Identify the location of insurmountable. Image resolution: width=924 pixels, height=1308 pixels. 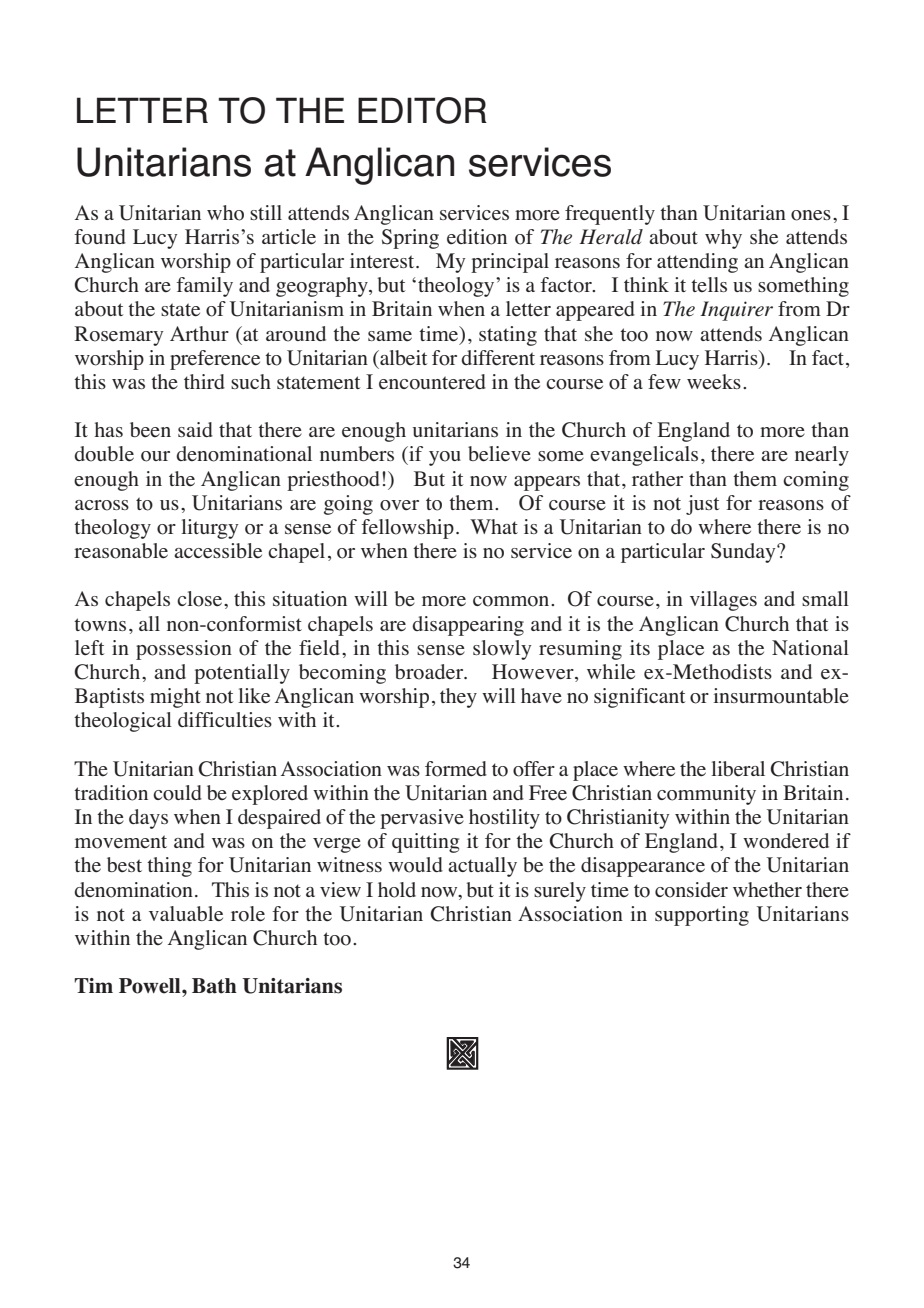
(781, 696).
